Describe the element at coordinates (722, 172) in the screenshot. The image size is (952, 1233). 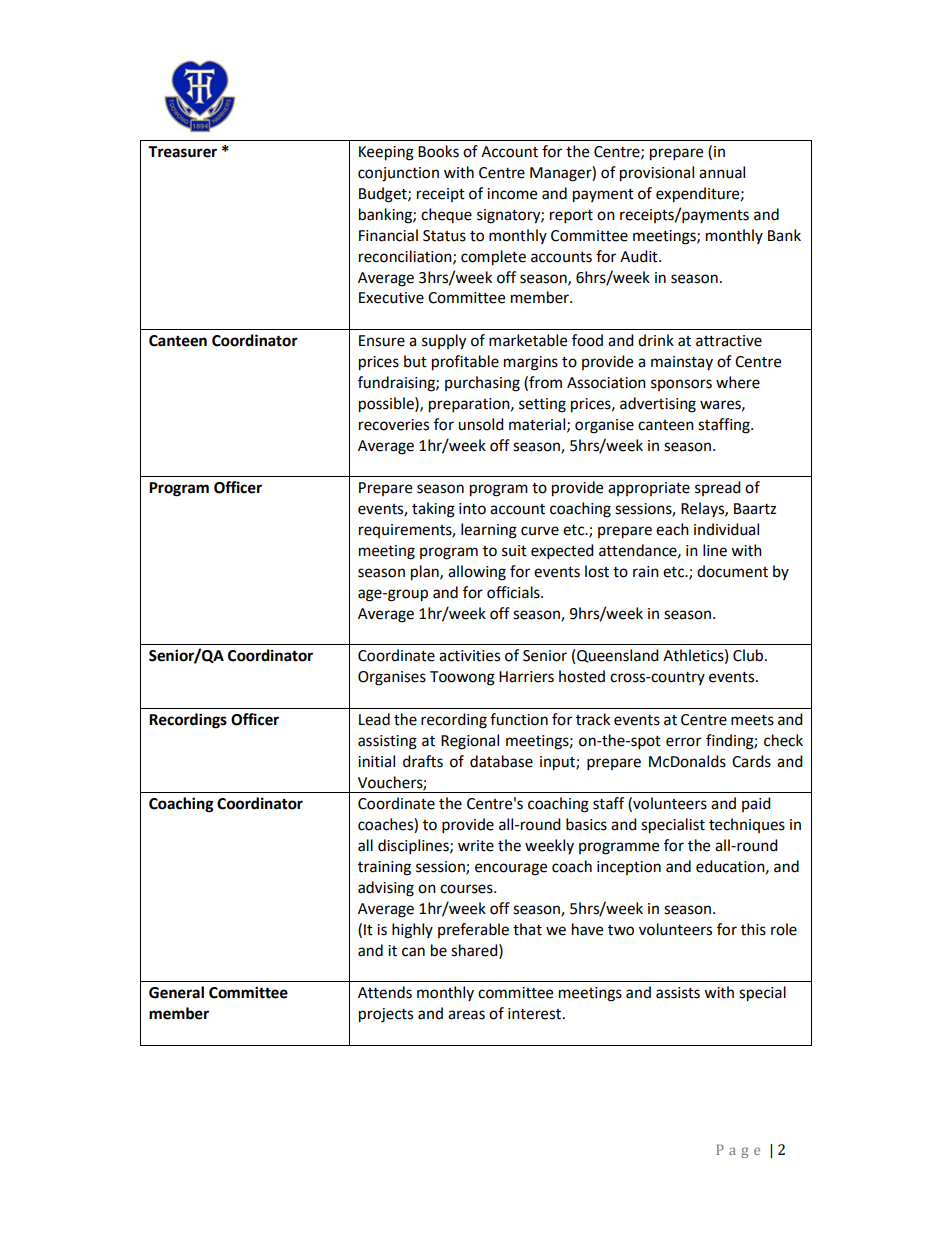
I see `annual` at that location.
